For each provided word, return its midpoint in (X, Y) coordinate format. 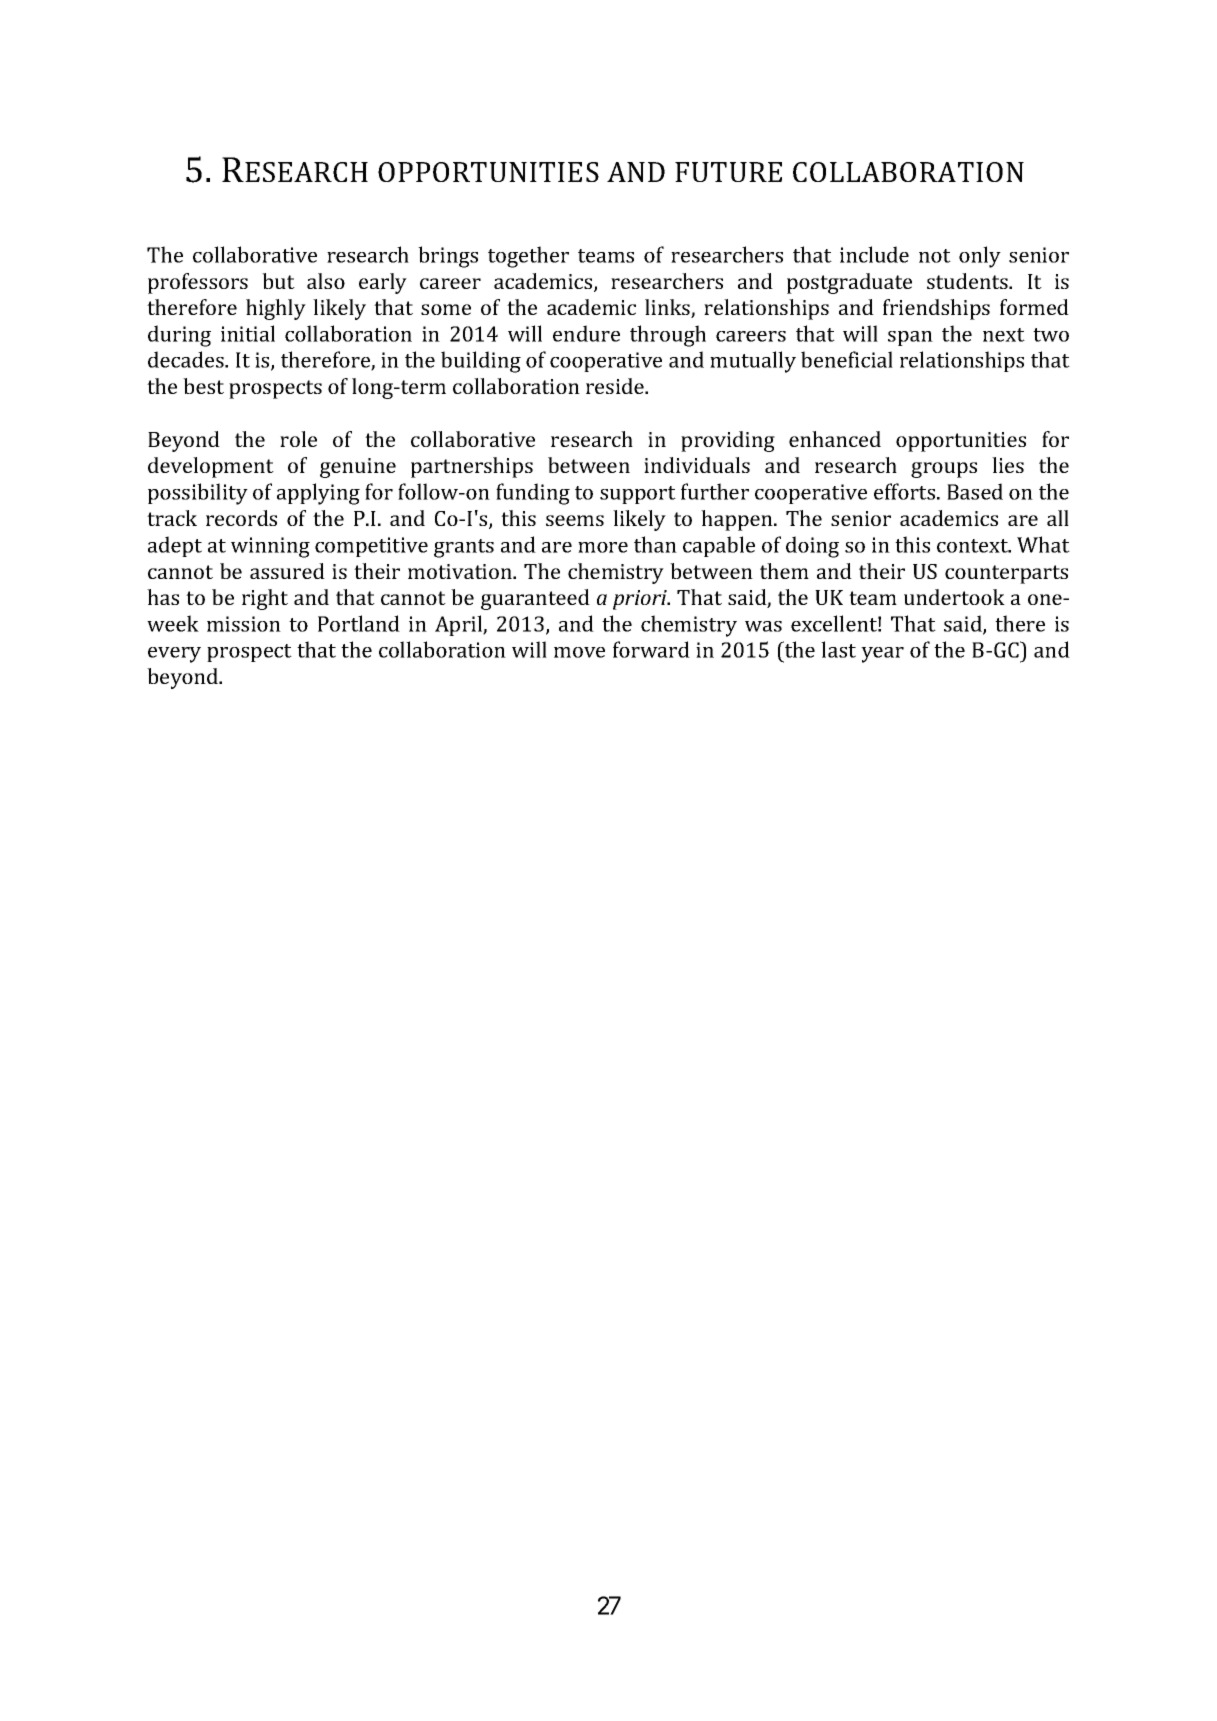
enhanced (835, 439)
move (579, 652)
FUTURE (728, 172)
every (174, 655)
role (298, 439)
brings (448, 257)
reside (616, 386)
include (874, 254)
